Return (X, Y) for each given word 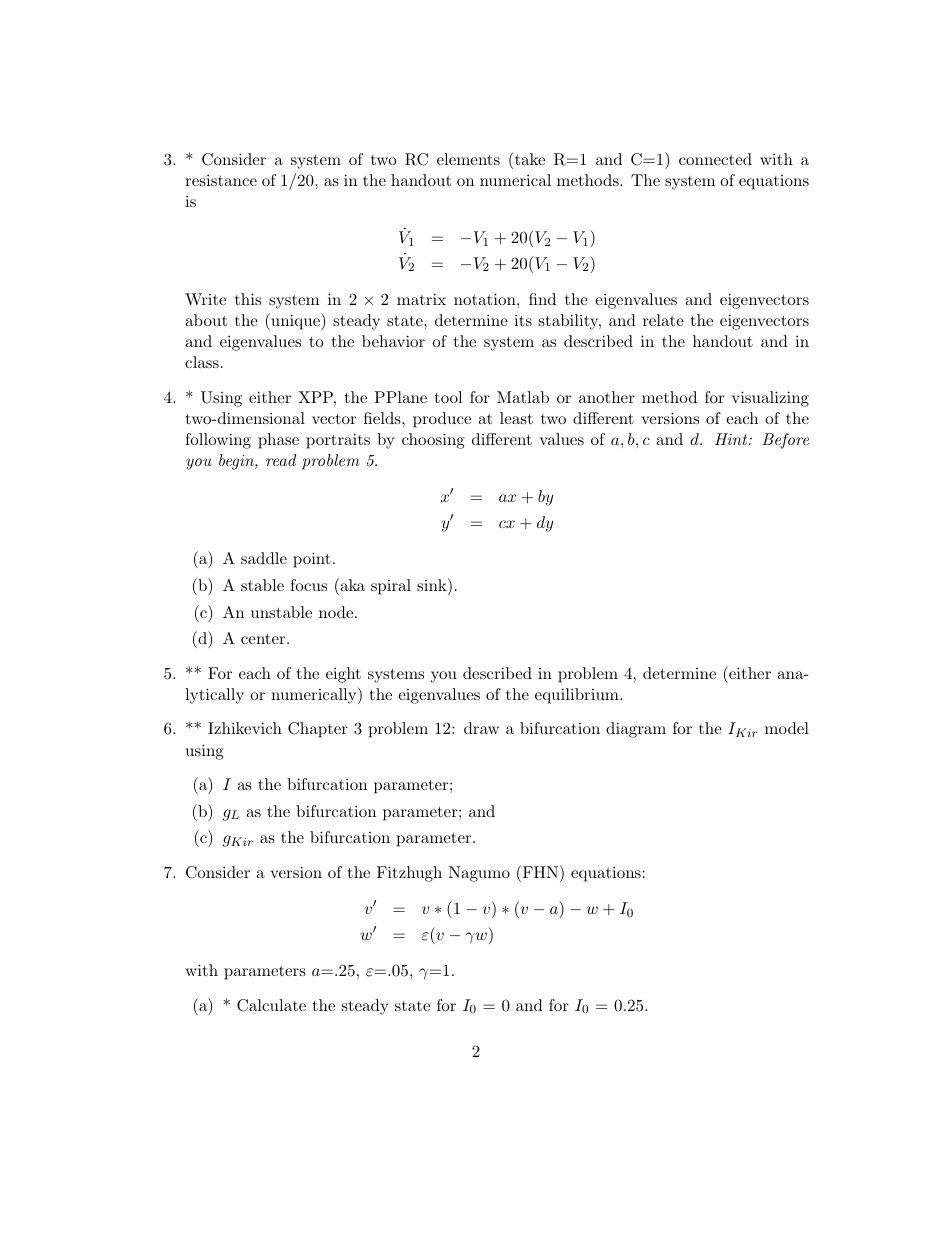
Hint (732, 439)
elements (468, 159)
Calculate (271, 1005)
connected (715, 159)
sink (433, 584)
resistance (221, 180)
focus (308, 585)
